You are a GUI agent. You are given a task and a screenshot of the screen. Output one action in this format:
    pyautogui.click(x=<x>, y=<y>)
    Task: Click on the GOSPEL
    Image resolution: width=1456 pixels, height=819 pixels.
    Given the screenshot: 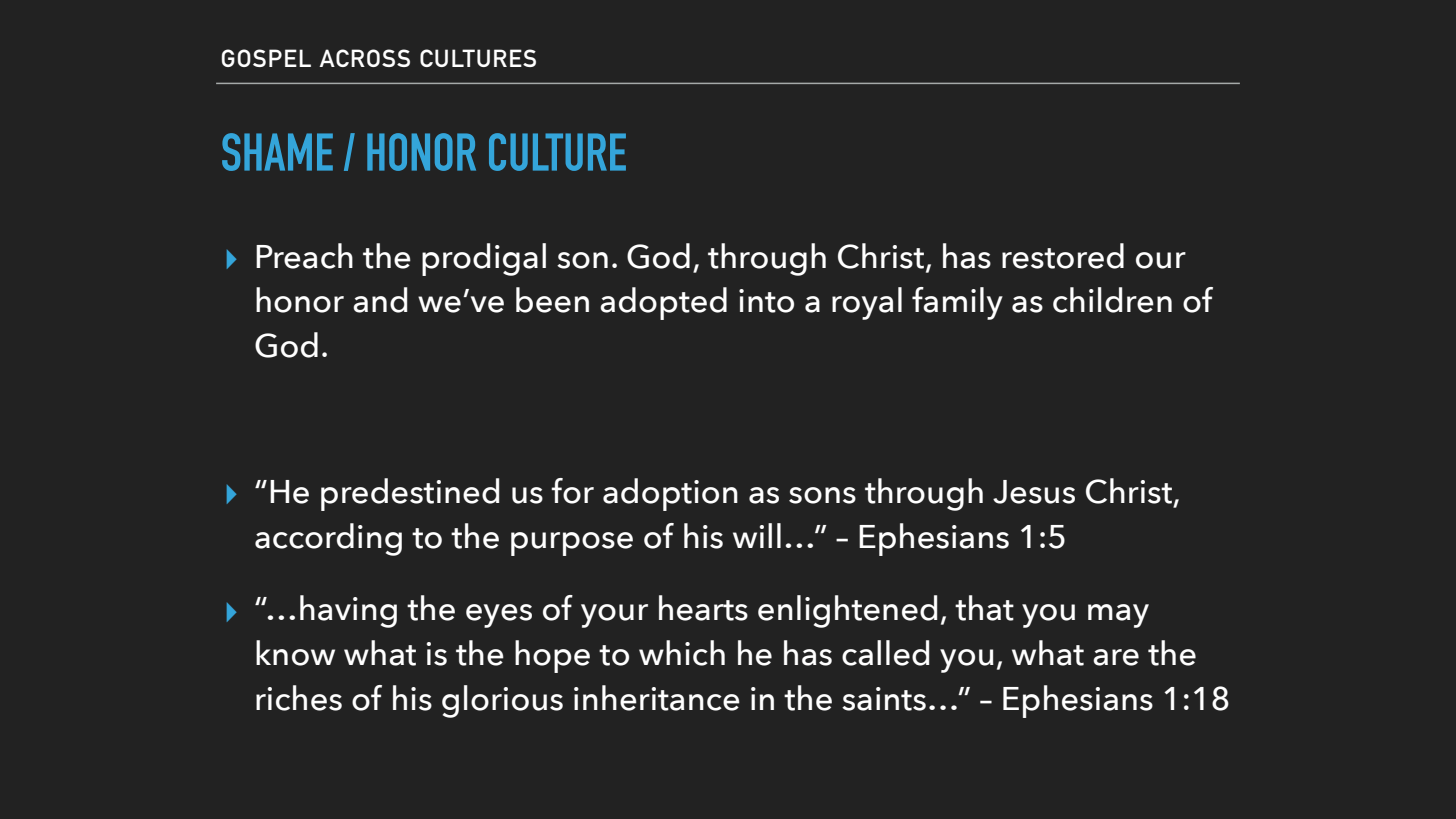 What is the action you would take?
    pyautogui.click(x=266, y=58)
